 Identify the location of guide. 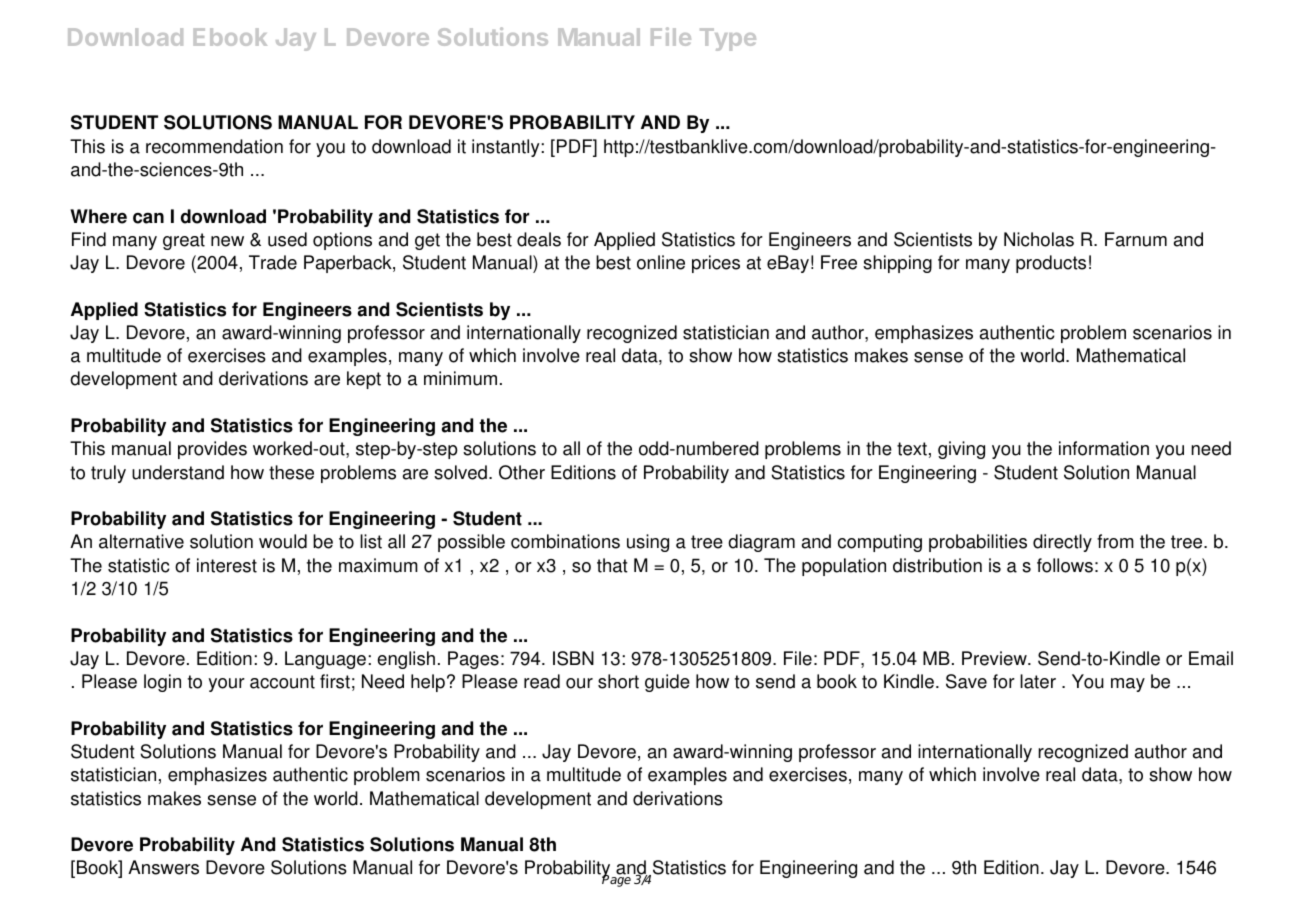
(667, 683).
